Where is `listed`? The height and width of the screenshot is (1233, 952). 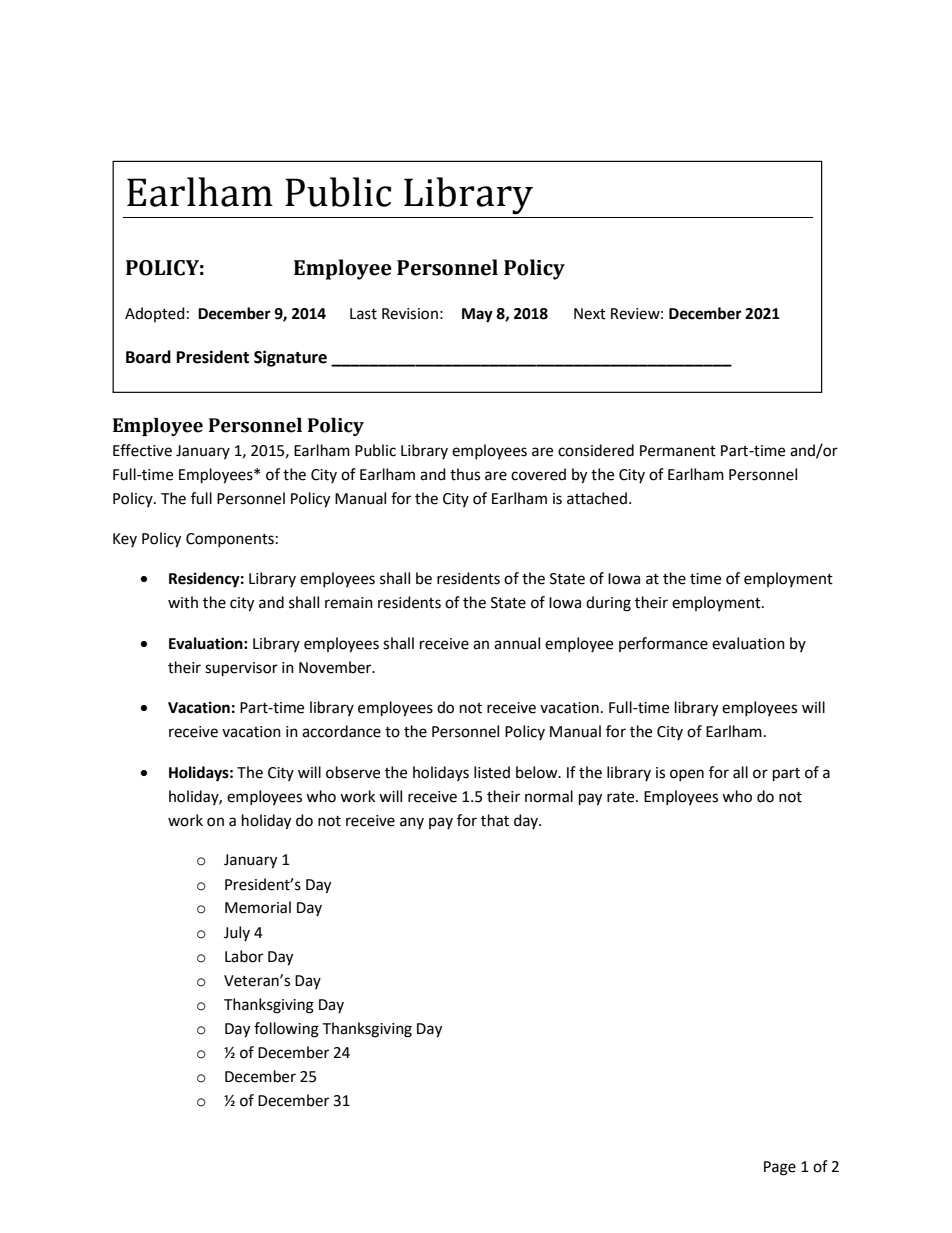 listed is located at coordinates (492, 772).
